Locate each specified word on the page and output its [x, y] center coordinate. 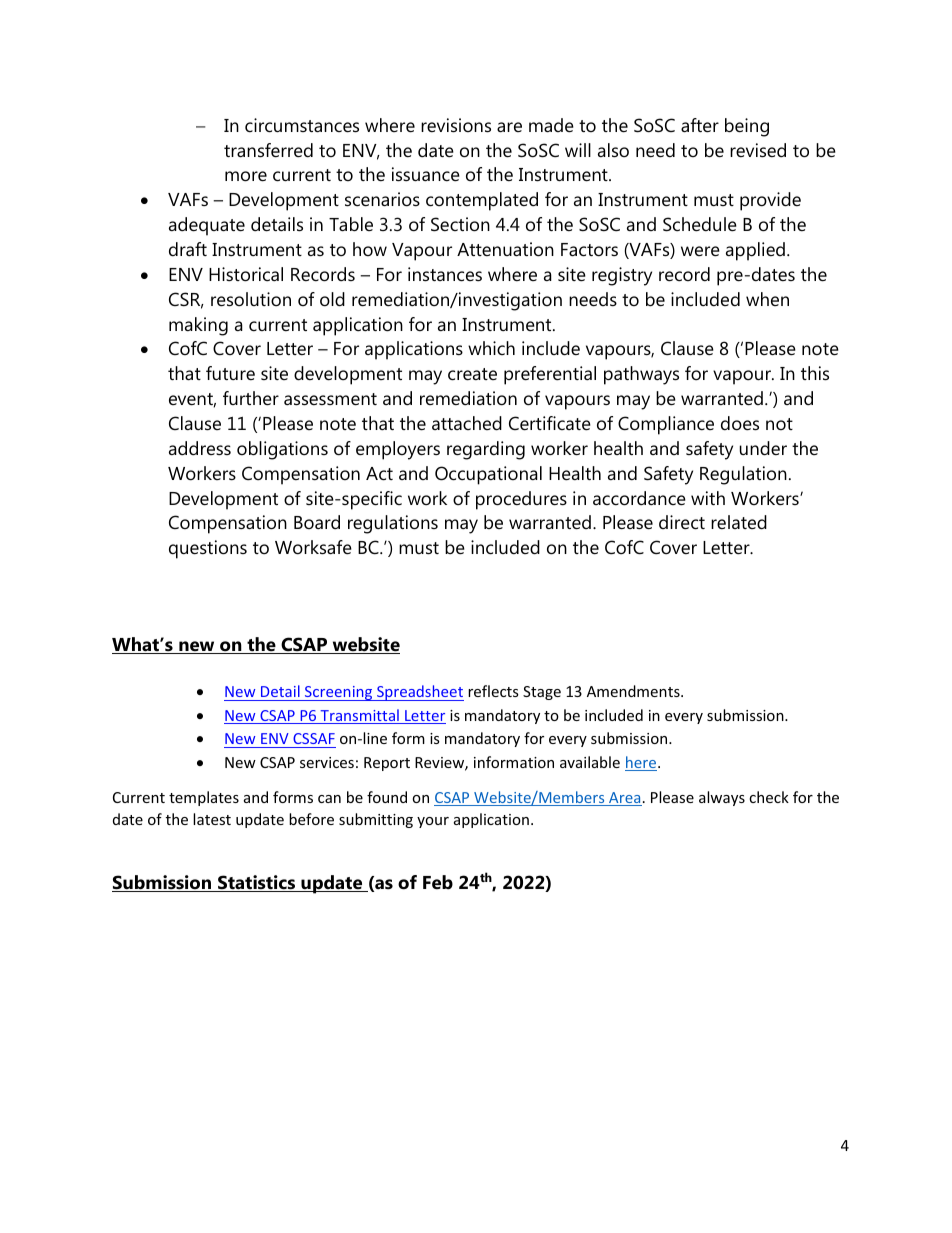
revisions [456, 125]
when [767, 299]
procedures [521, 500]
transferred [268, 150]
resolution [251, 299]
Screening [339, 693]
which [491, 348]
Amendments [634, 691]
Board [317, 522]
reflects [493, 691]
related [739, 522]
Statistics [257, 883]
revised [758, 150]
